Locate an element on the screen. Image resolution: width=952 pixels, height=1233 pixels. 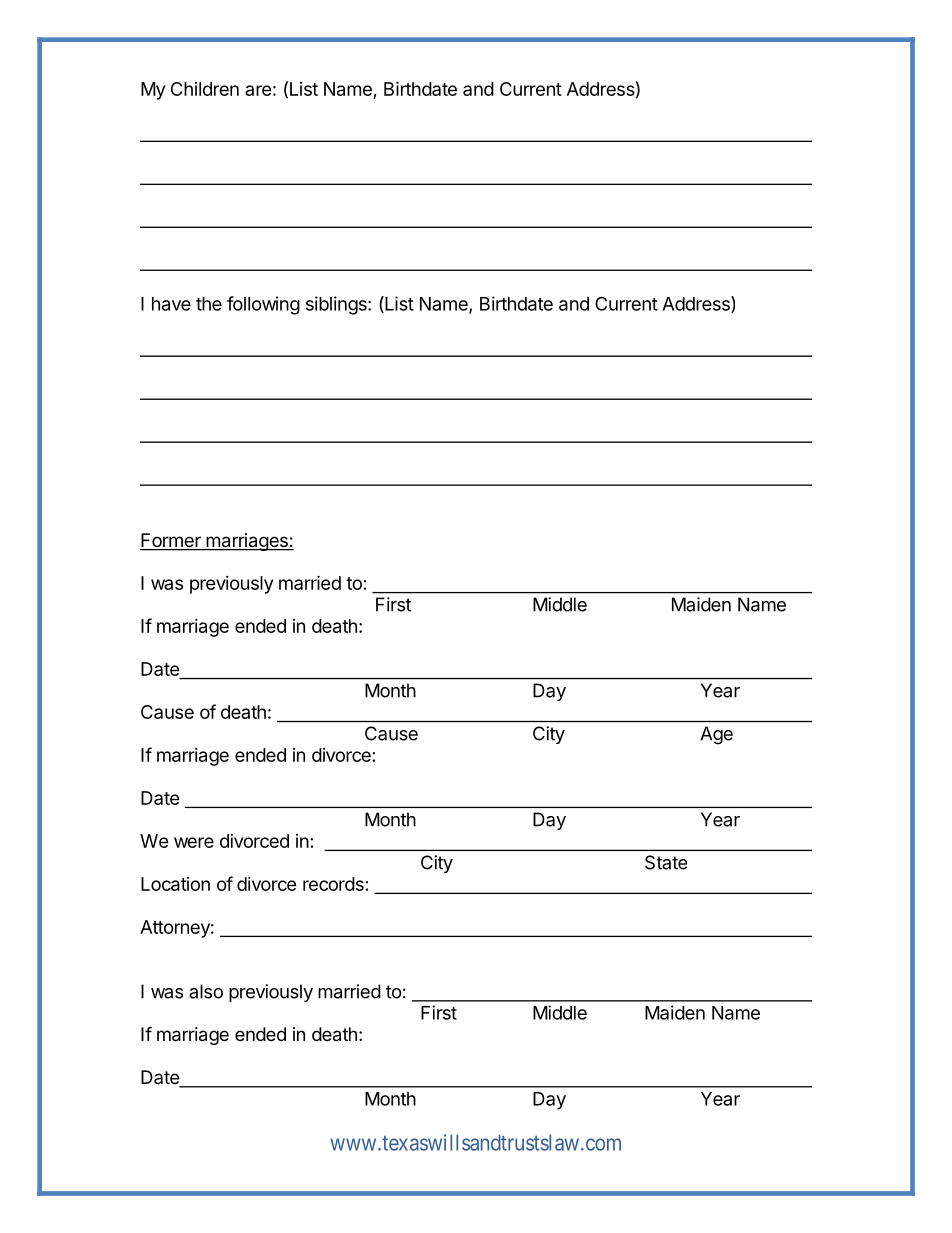
State is located at coordinates (666, 862).
